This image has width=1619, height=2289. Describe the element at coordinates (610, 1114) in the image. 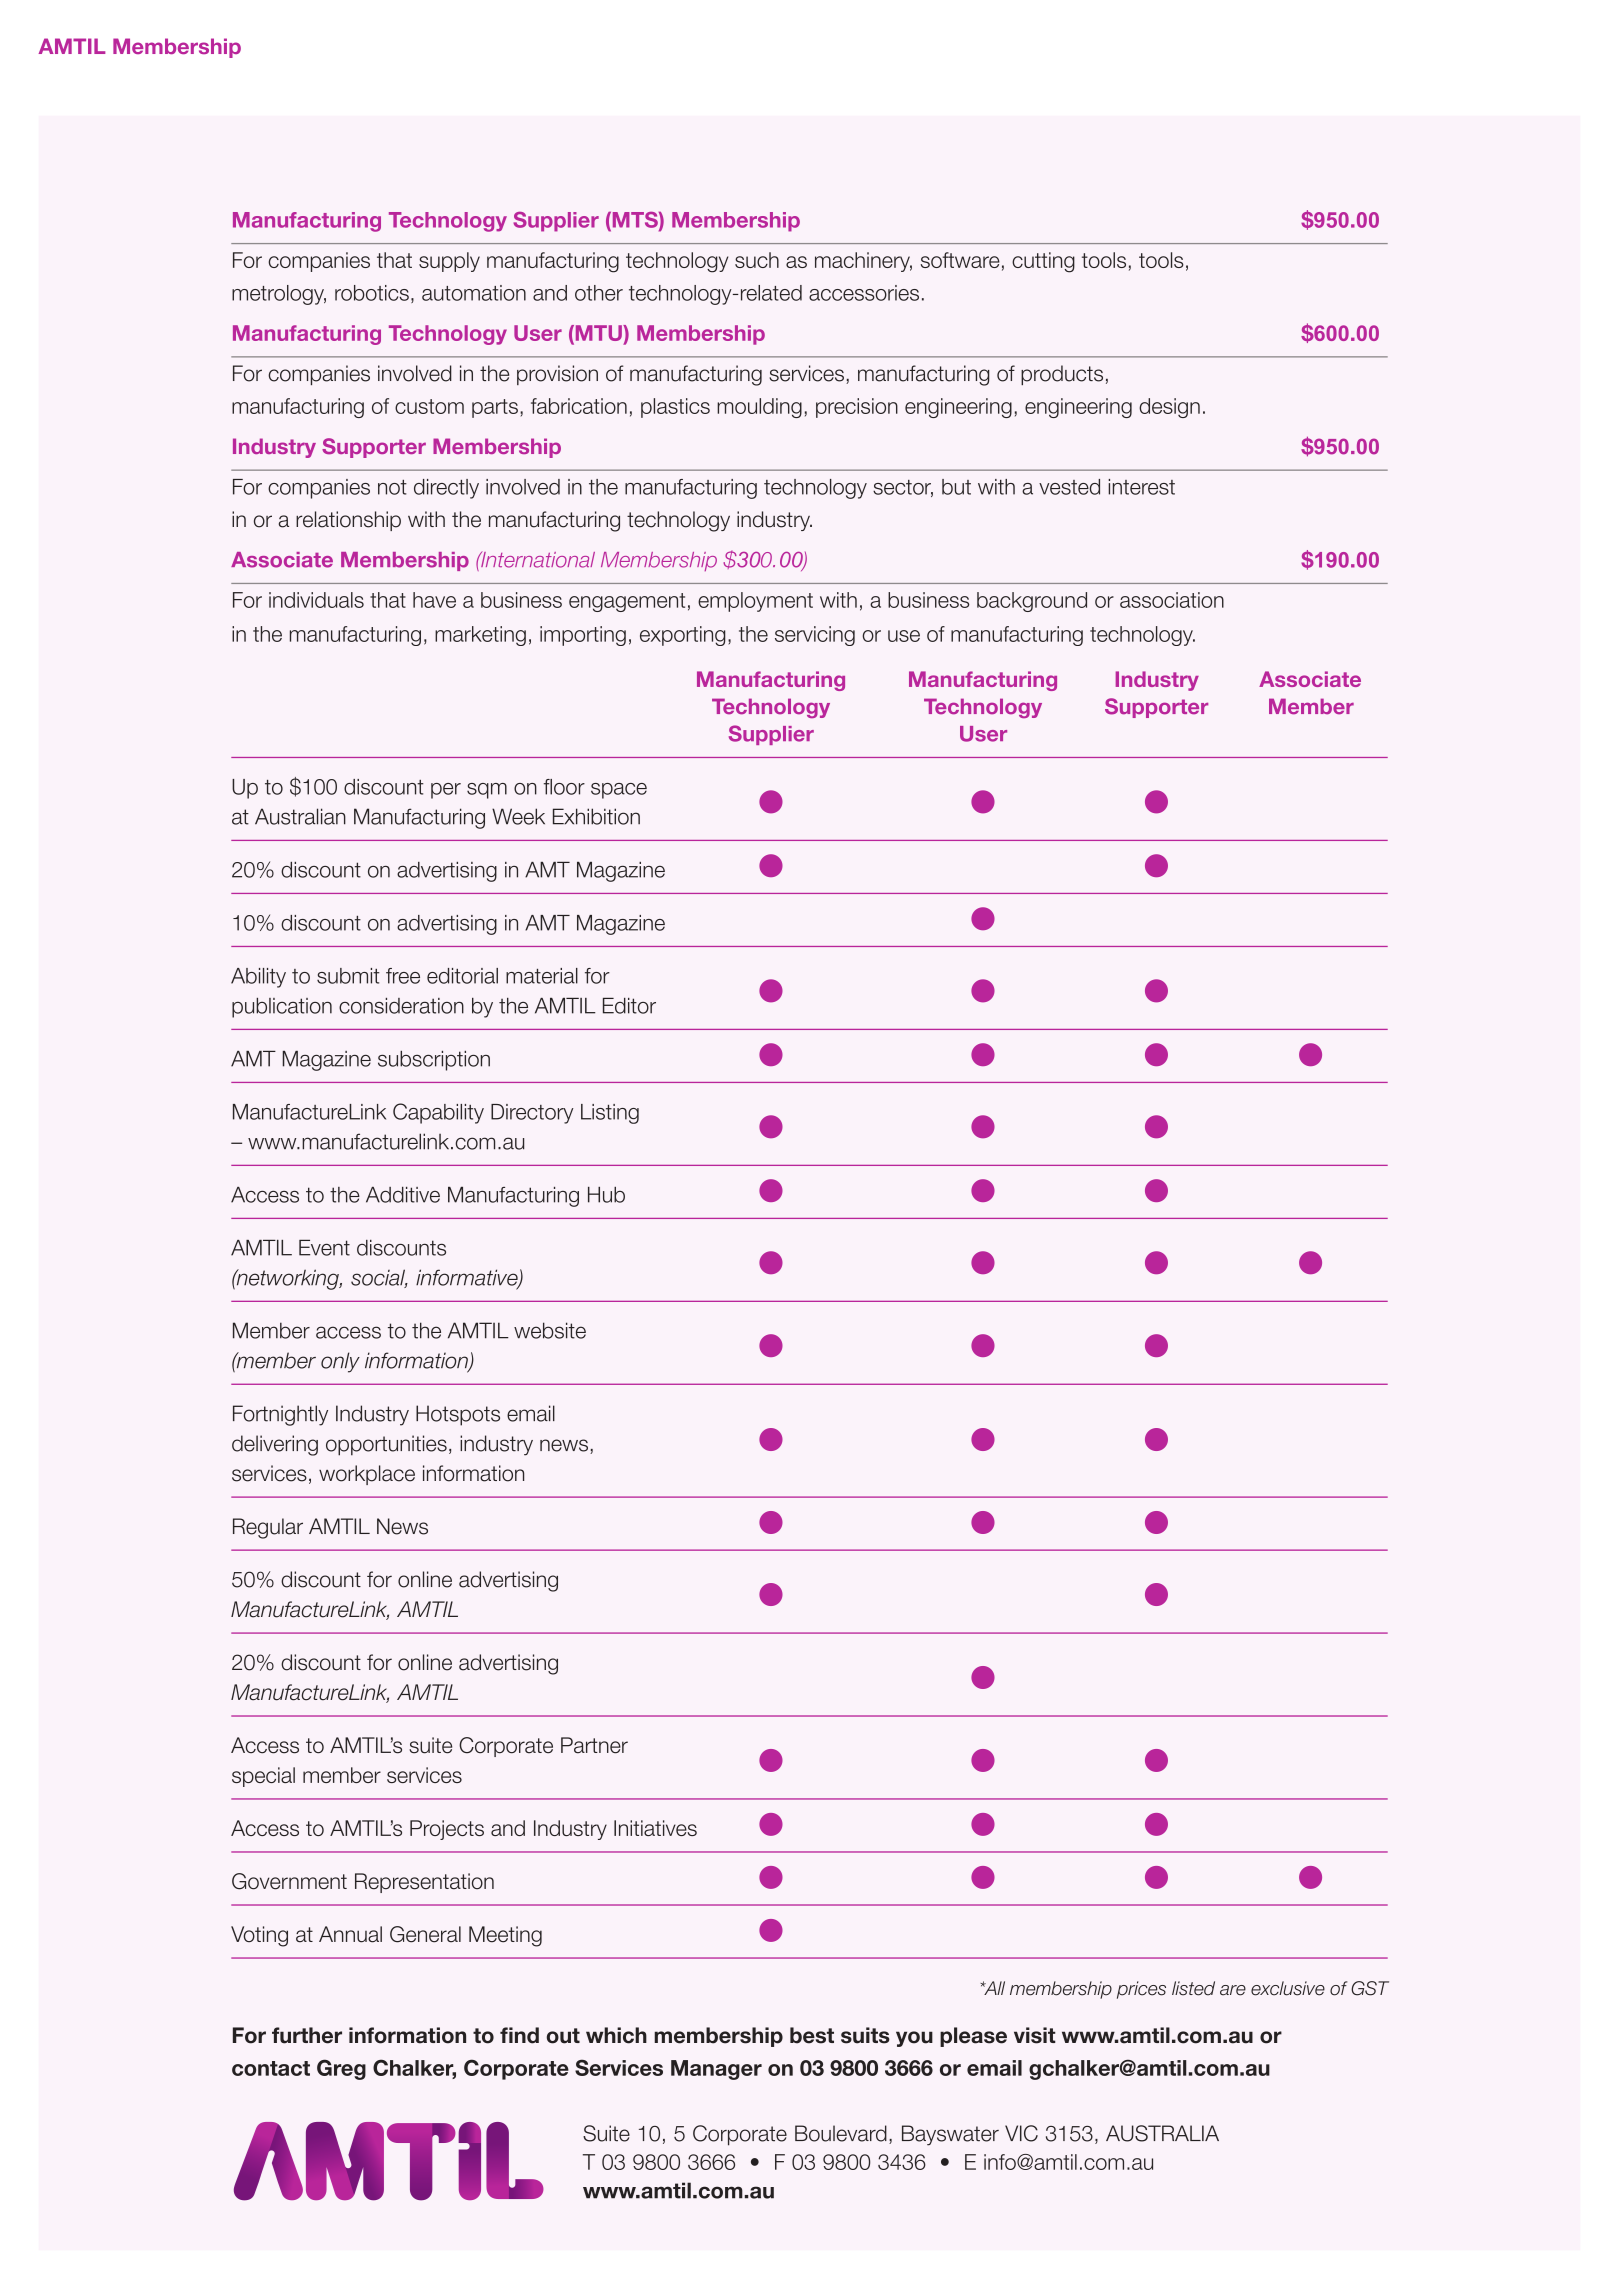

I see `Listing` at that location.
